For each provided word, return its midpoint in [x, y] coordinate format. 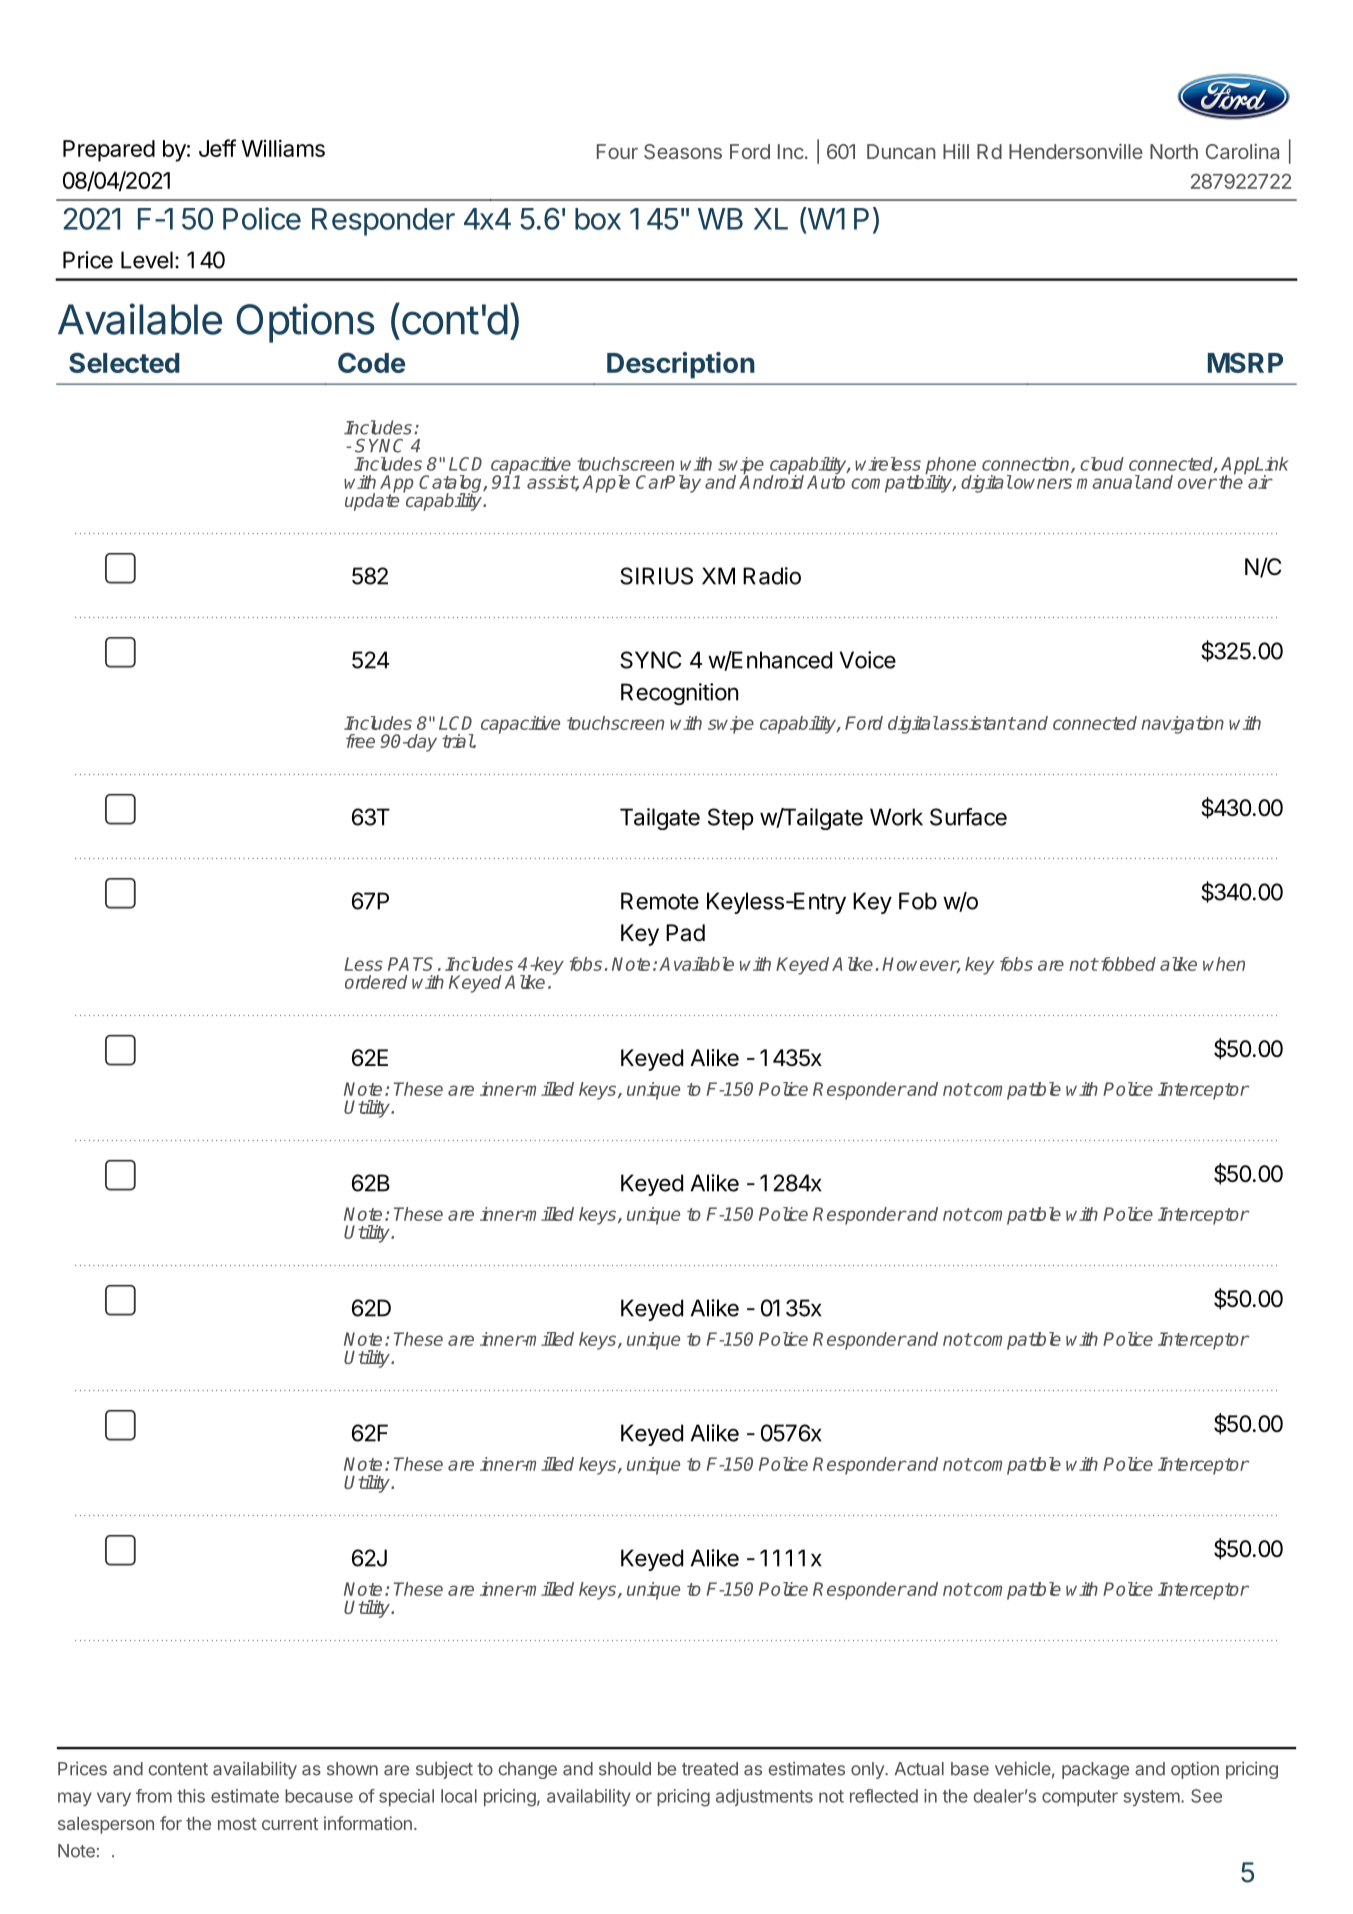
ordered [376, 982]
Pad [685, 933]
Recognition [679, 694]
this [191, 1796]
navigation [1182, 725]
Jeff [217, 148]
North [1174, 151]
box [598, 219]
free [360, 741]
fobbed [1127, 964]
